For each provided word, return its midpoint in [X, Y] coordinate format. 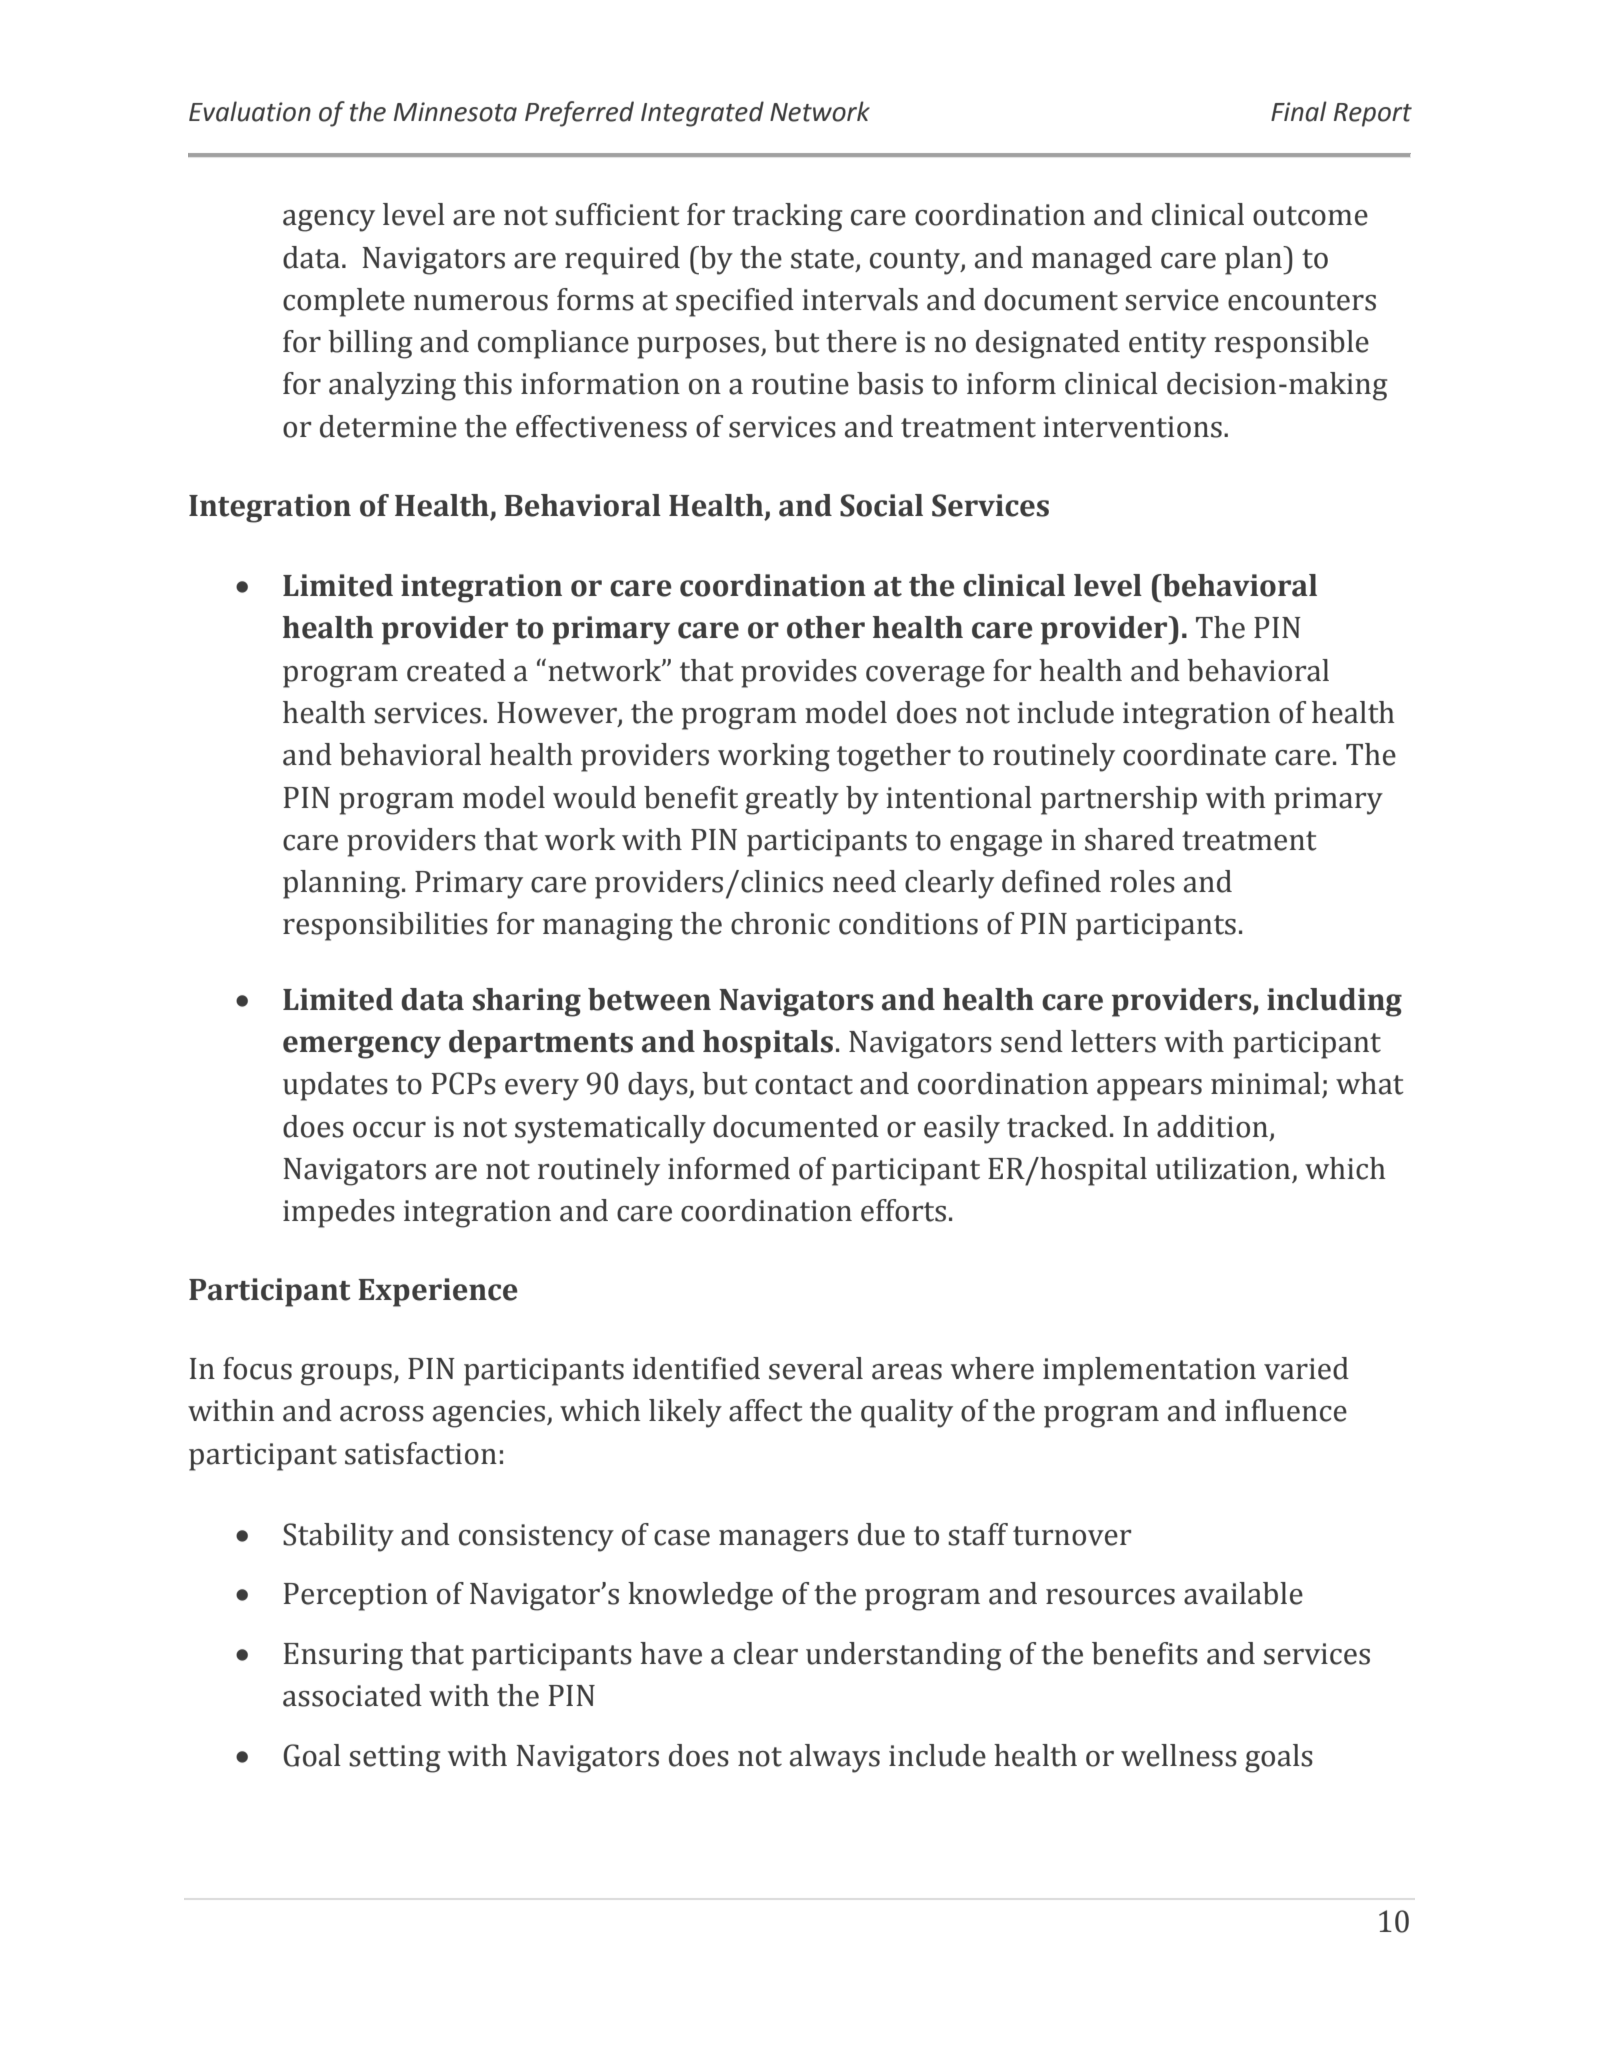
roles [1142, 881]
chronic [780, 923]
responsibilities [385, 926]
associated [352, 1695]
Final [1299, 111]
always [835, 1758]
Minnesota [455, 112]
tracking [787, 217]
